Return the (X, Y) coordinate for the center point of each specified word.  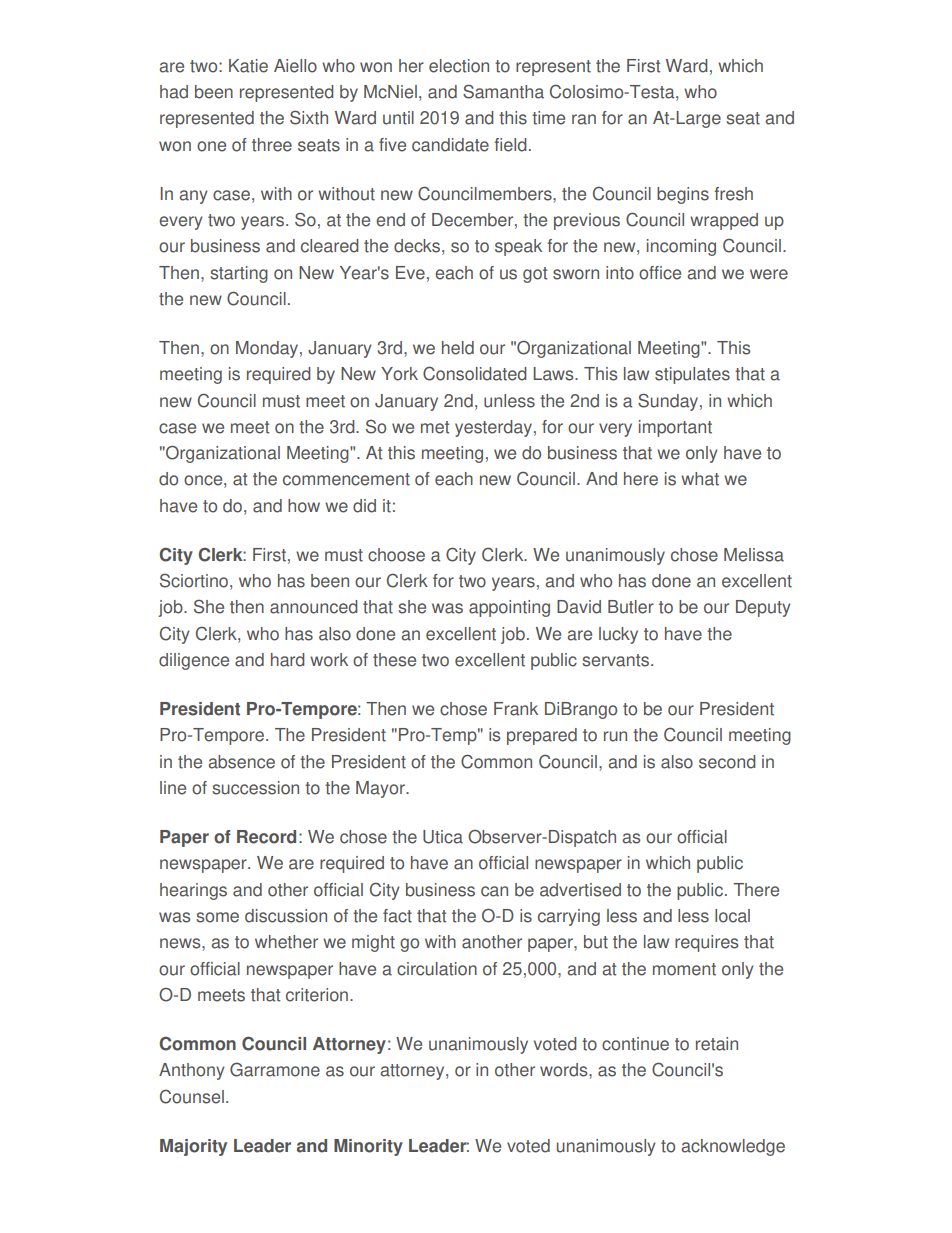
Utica (443, 837)
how (304, 506)
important (675, 428)
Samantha (503, 91)
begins (683, 195)
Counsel (192, 1096)
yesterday (493, 428)
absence (241, 762)
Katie (248, 66)
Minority (368, 1147)
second (727, 762)
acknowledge (733, 1147)
